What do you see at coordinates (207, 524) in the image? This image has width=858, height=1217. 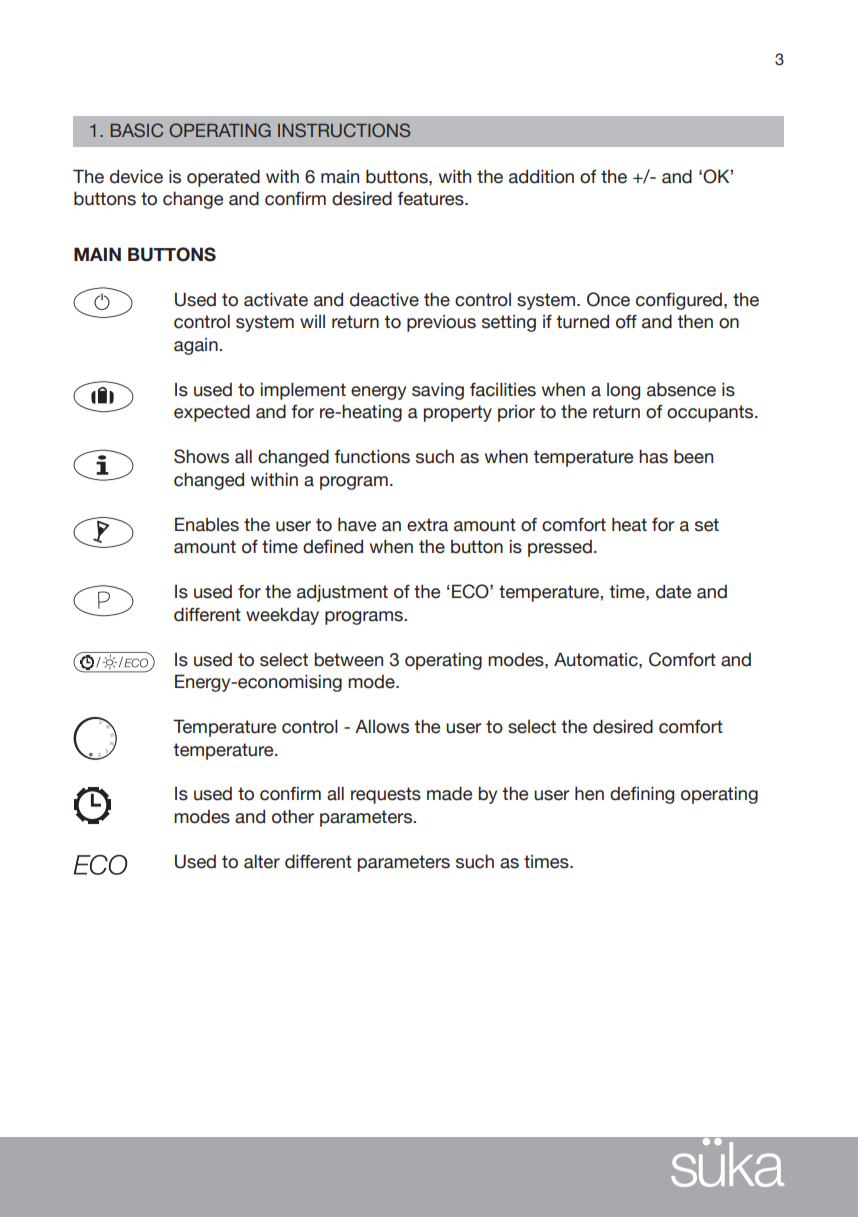 I see `Enables` at bounding box center [207, 524].
